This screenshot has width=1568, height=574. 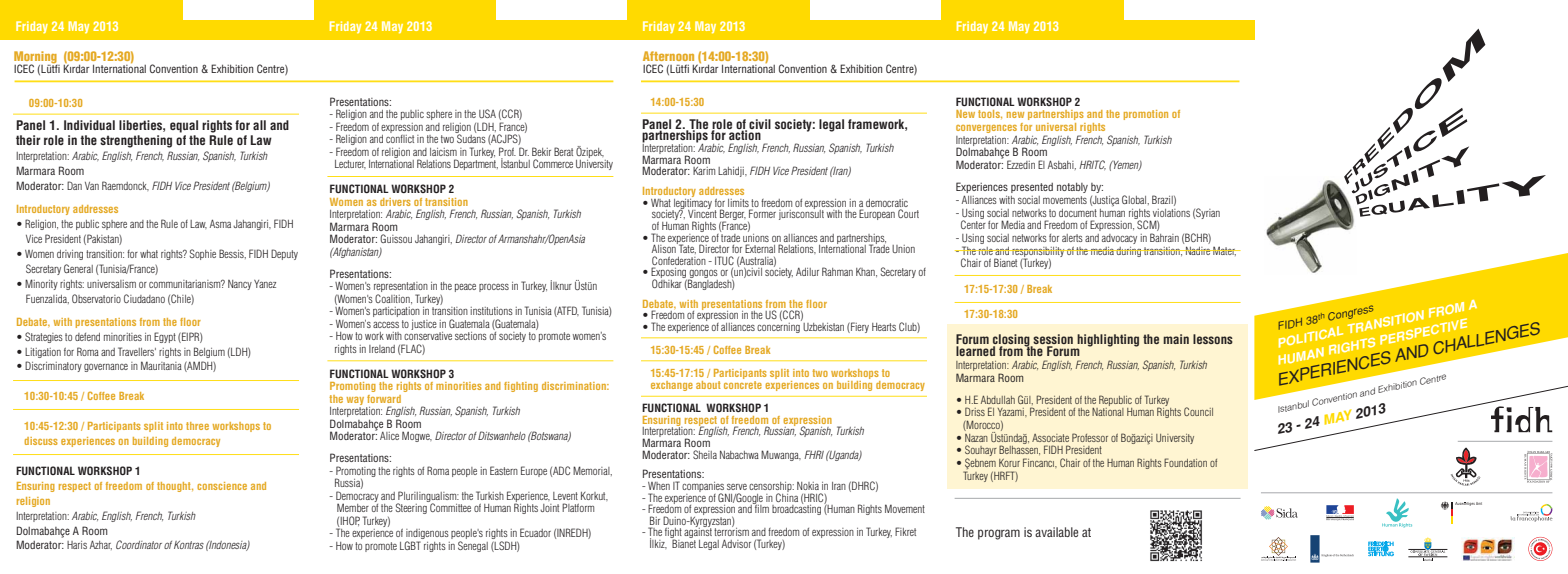 What do you see at coordinates (668, 56) in the screenshot?
I see `Afternoon` at bounding box center [668, 56].
